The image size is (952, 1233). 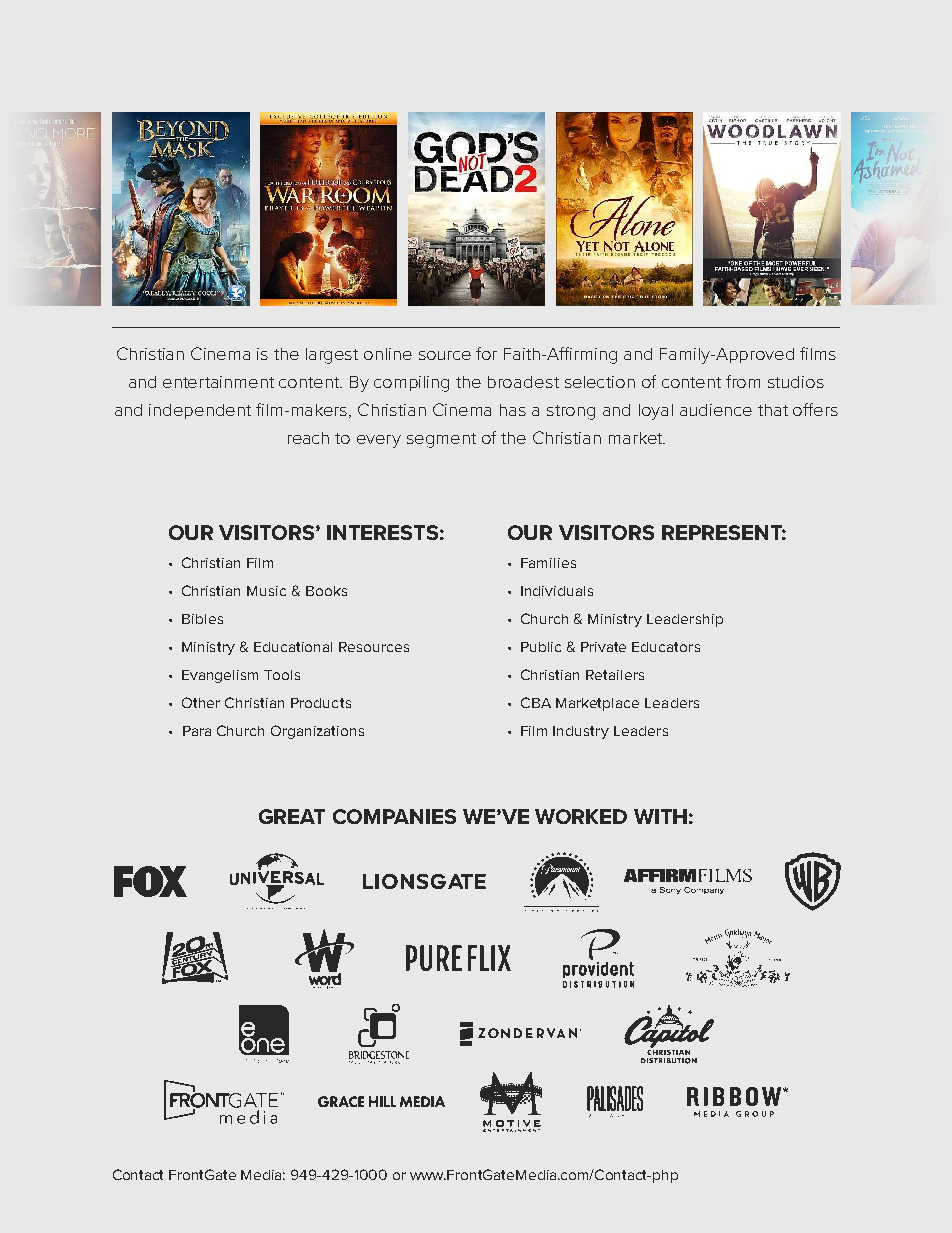 What do you see at coordinates (218, 382) in the screenshot?
I see `entertainment` at bounding box center [218, 382].
